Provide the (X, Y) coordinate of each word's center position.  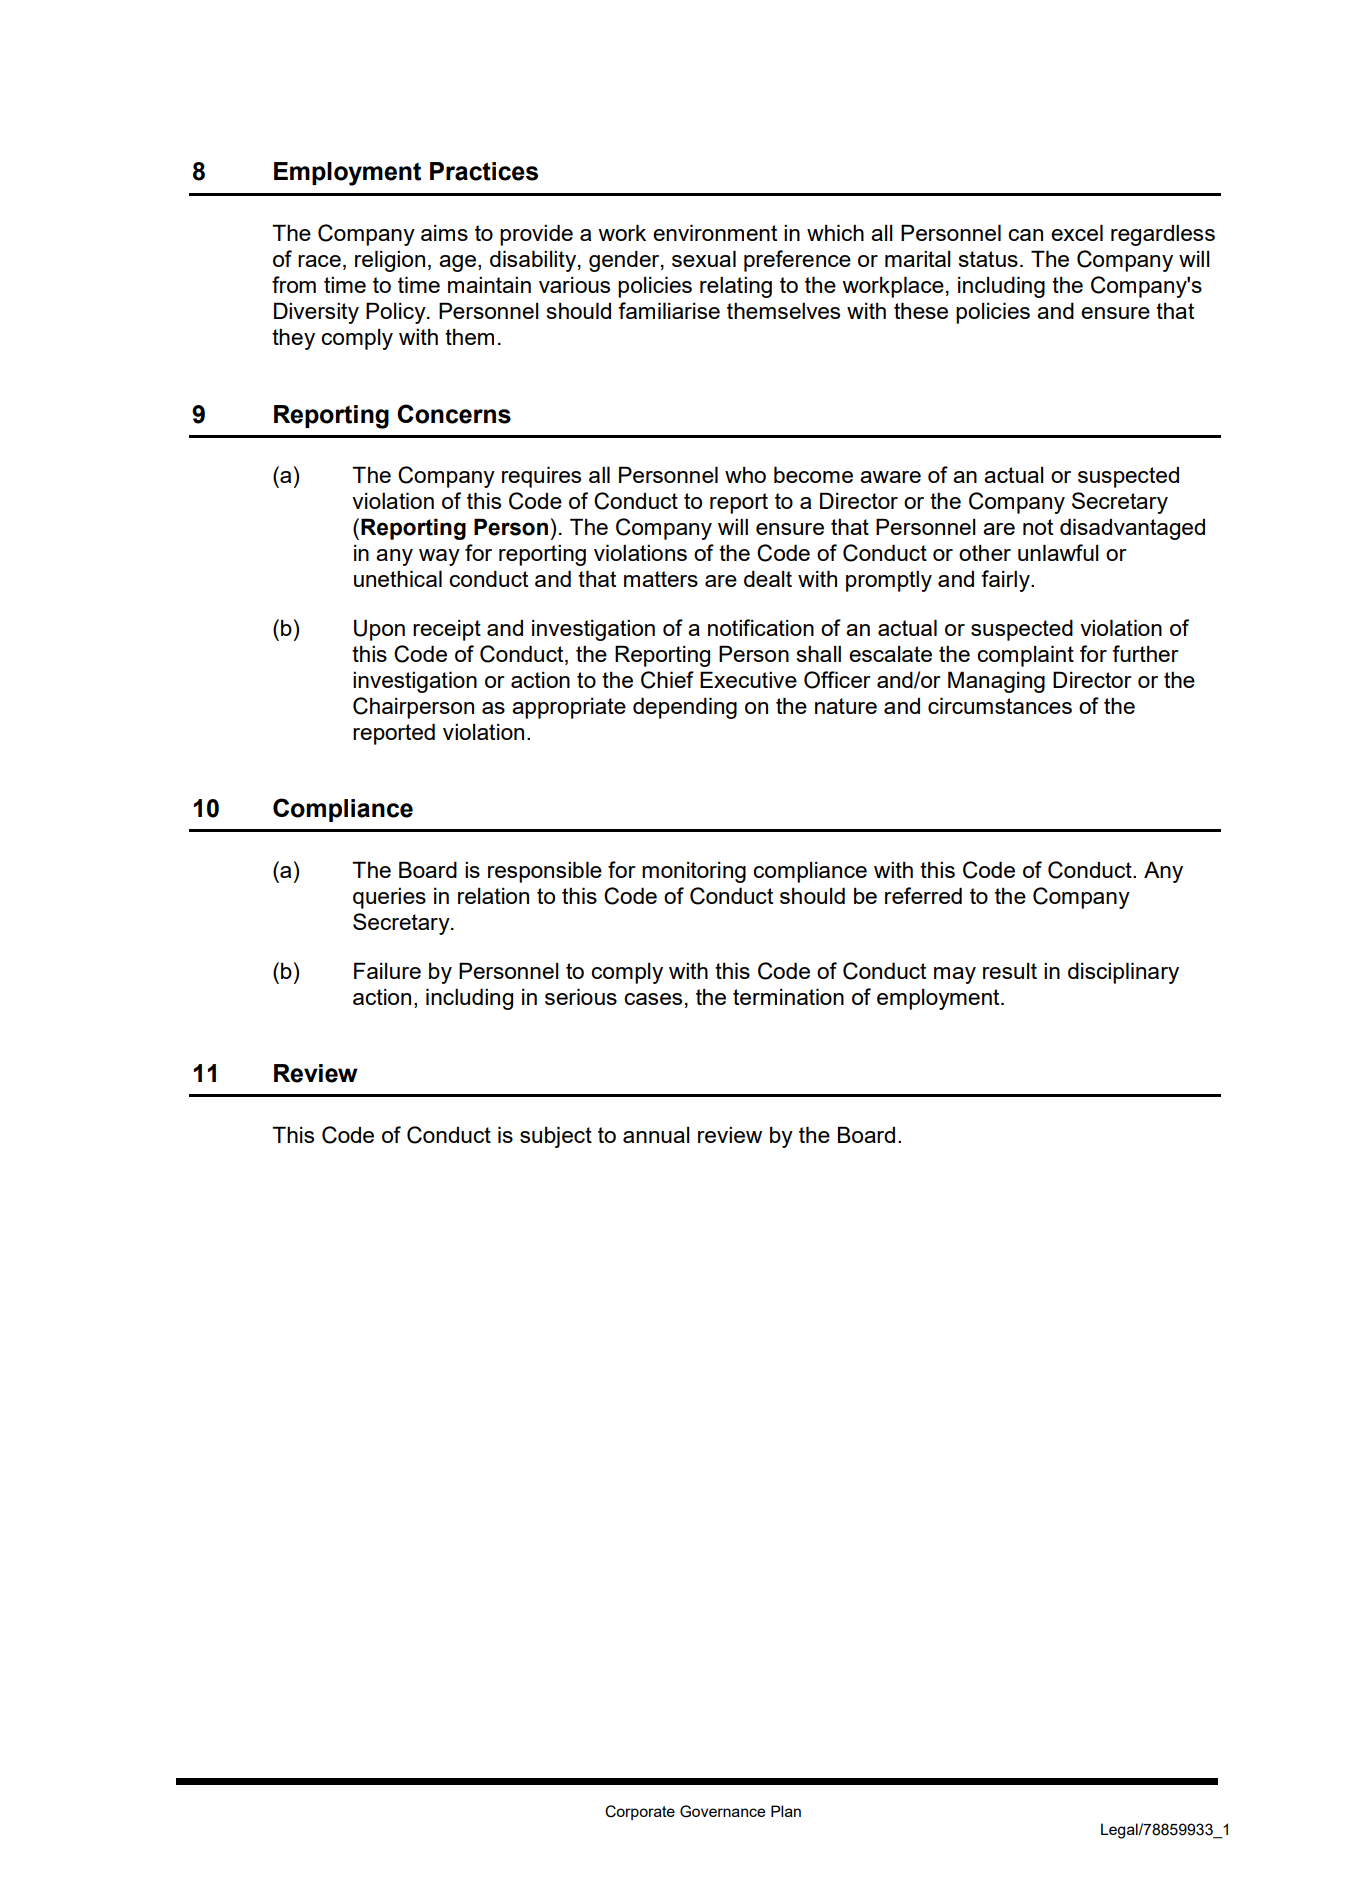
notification (761, 627)
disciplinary (1123, 973)
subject (556, 1137)
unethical (398, 578)
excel (1077, 232)
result (1010, 971)
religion (390, 261)
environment (715, 232)
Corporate (640, 1812)
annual (656, 1135)
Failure (387, 970)
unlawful (1058, 552)
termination (788, 996)
